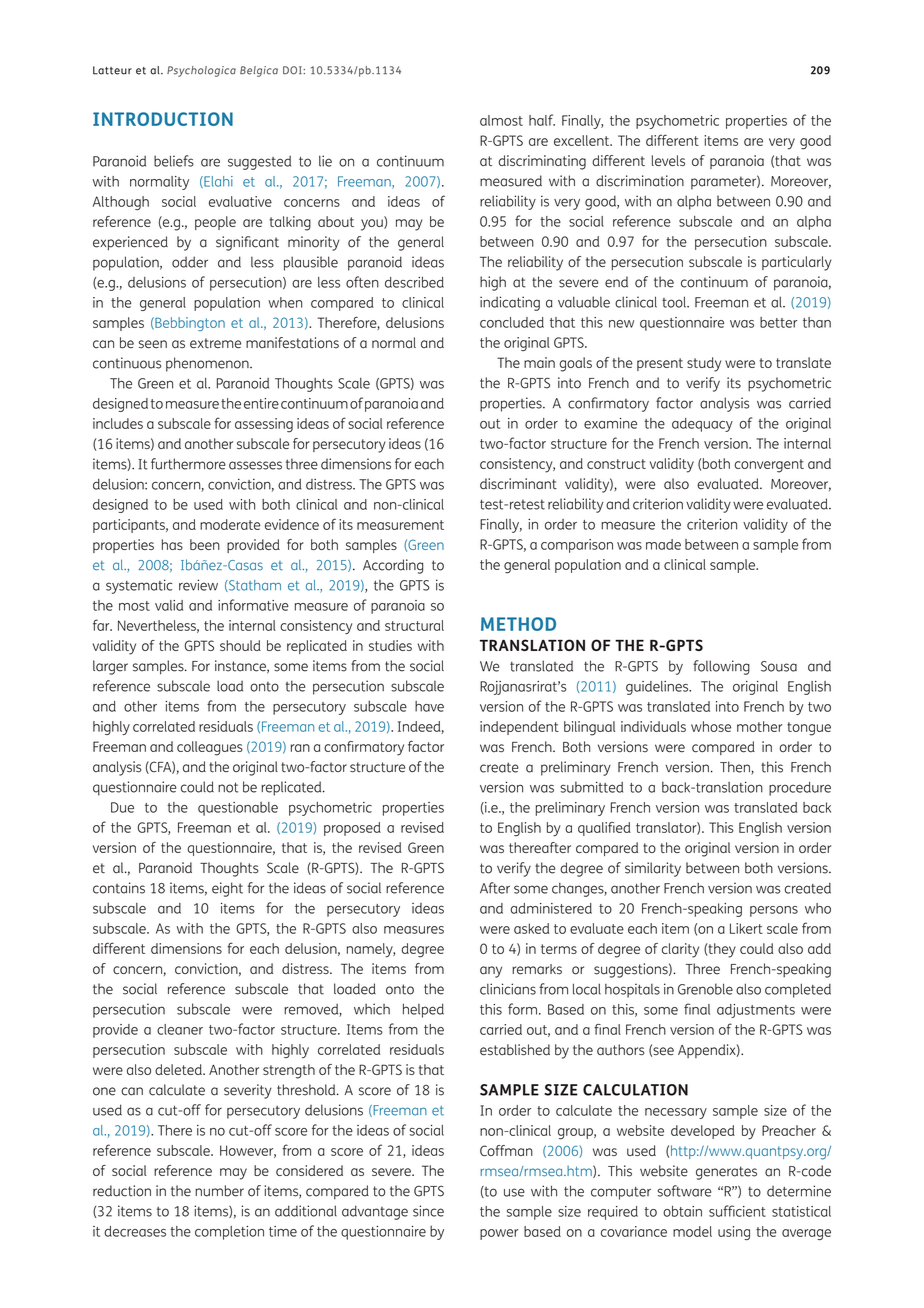 This image has height=1308, width=924. What do you see at coordinates (653, 869) in the image?
I see `similarity` at bounding box center [653, 869].
